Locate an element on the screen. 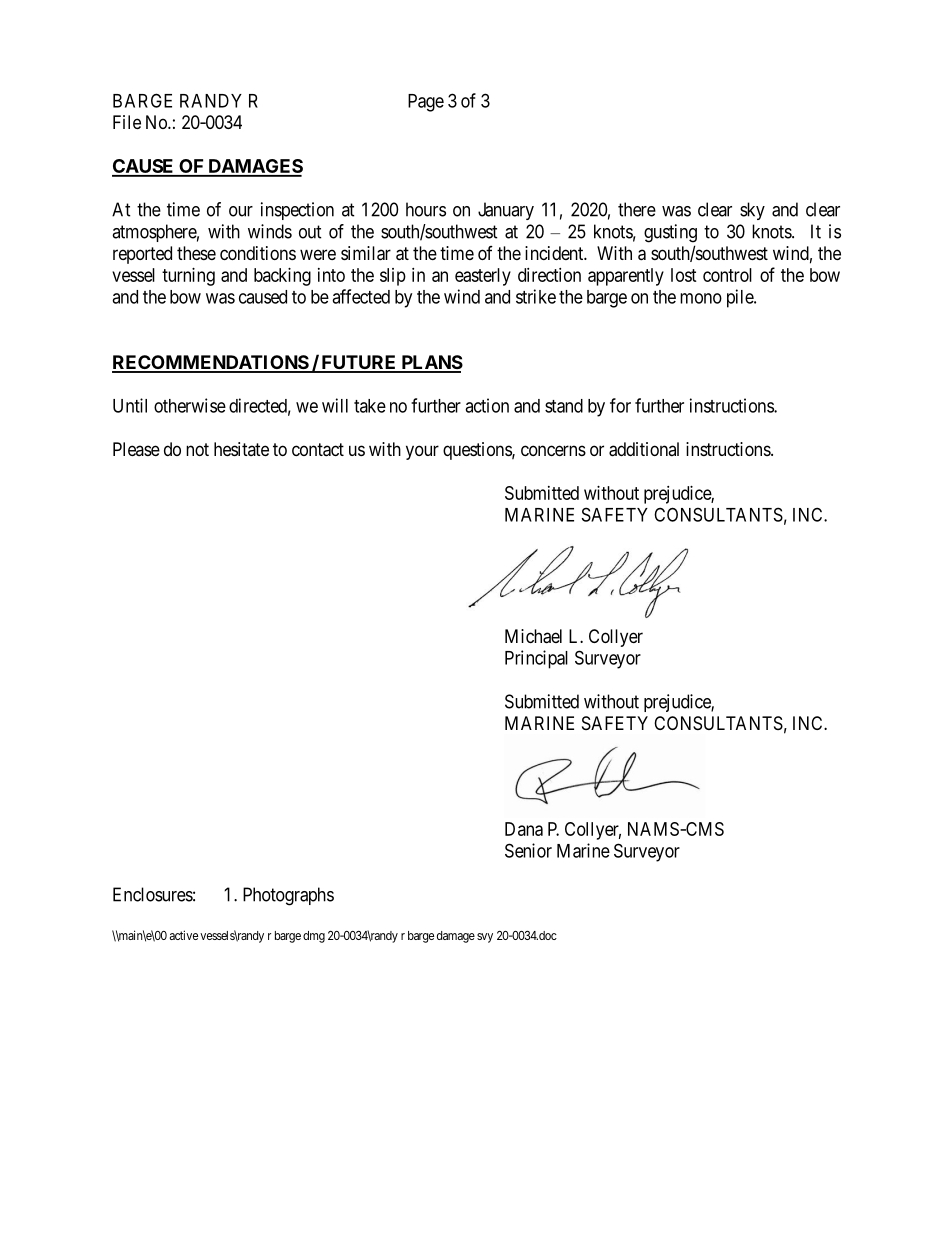 This screenshot has height=1233, width=952. File is located at coordinates (127, 122).
